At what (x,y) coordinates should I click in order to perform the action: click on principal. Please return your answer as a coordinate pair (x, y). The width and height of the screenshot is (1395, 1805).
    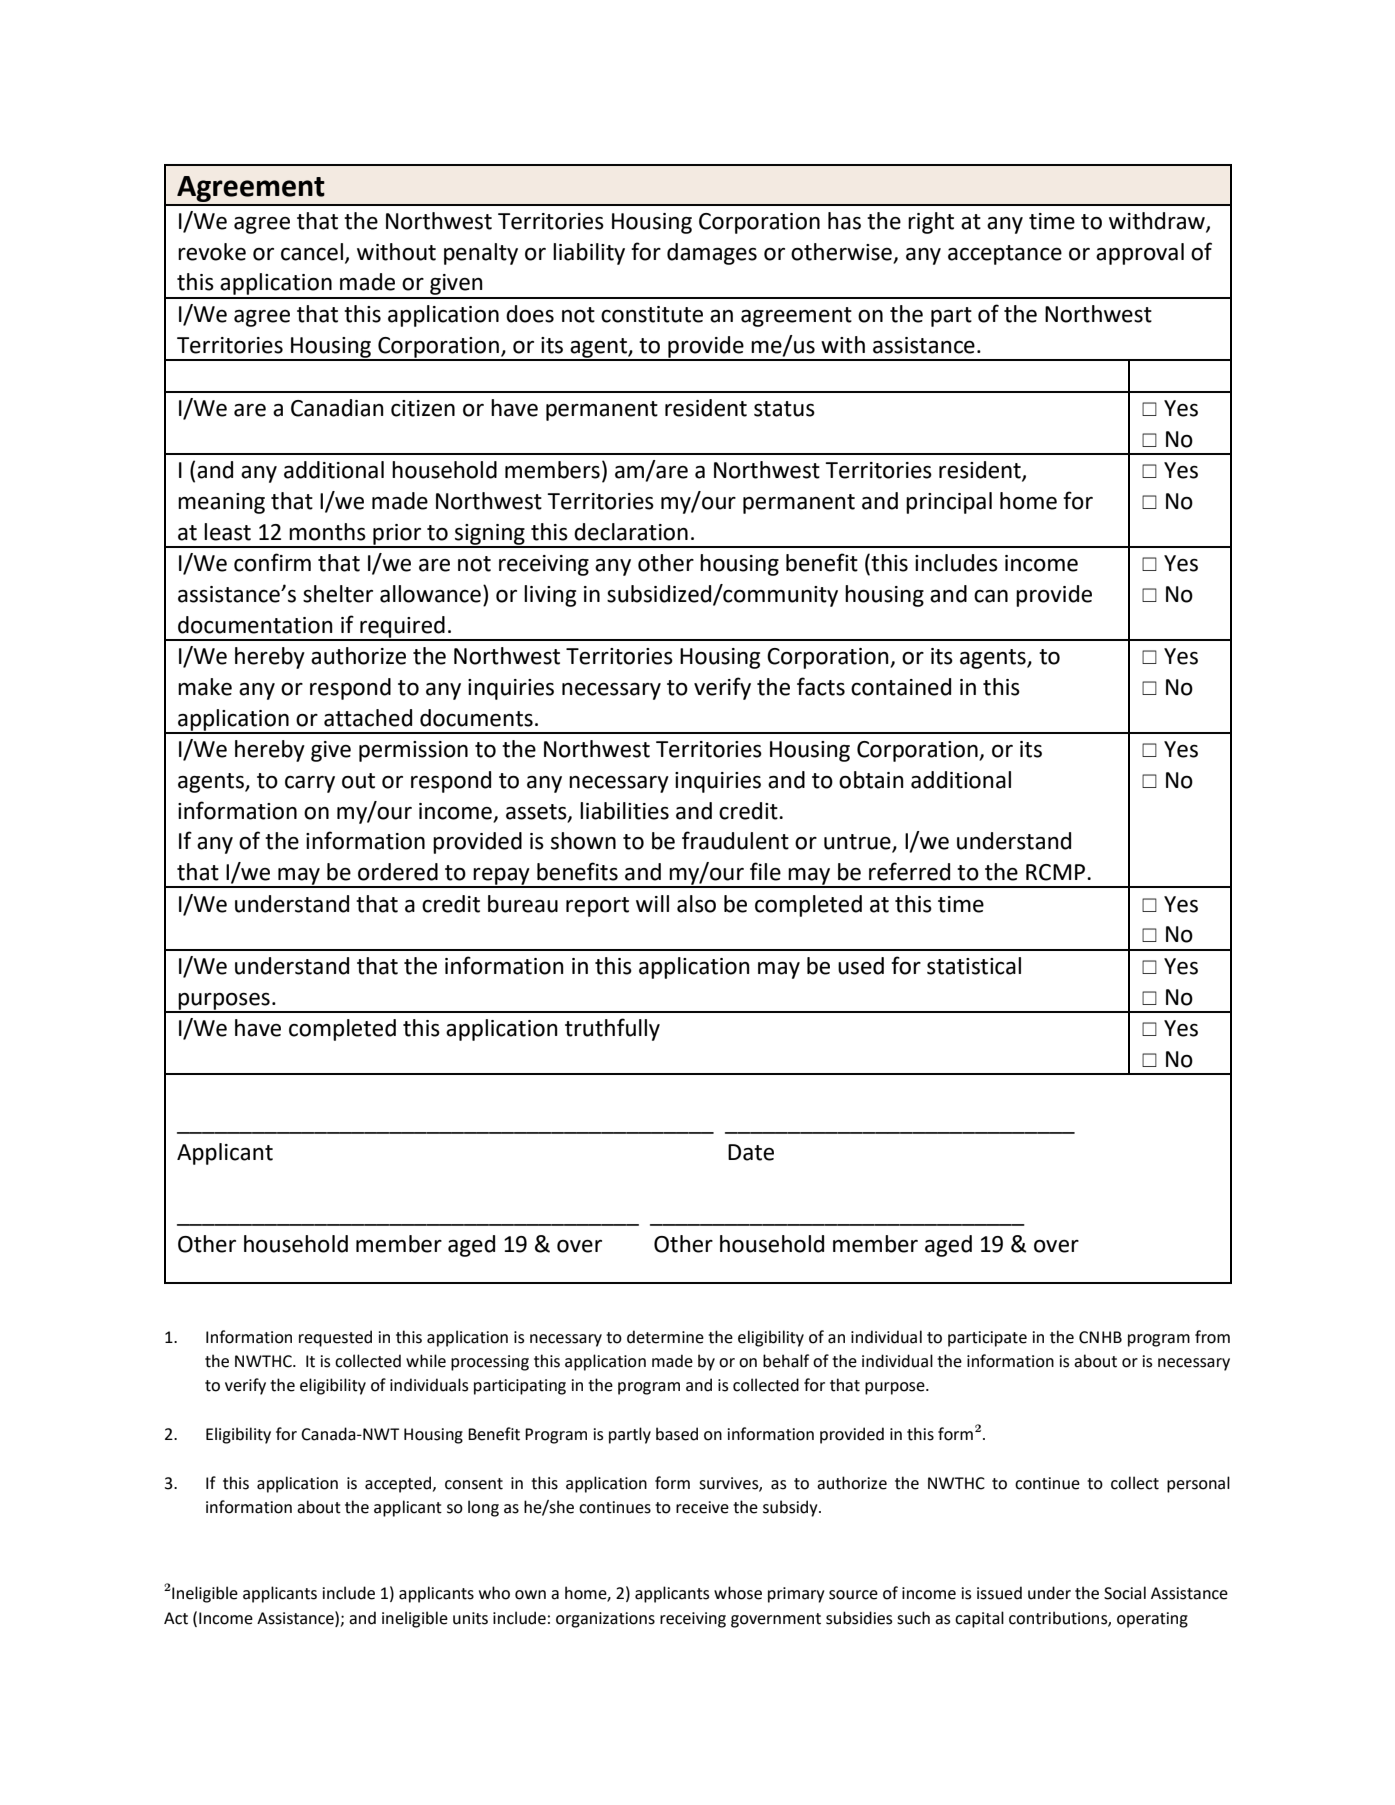
    Looking at the image, I should click on (949, 503).
